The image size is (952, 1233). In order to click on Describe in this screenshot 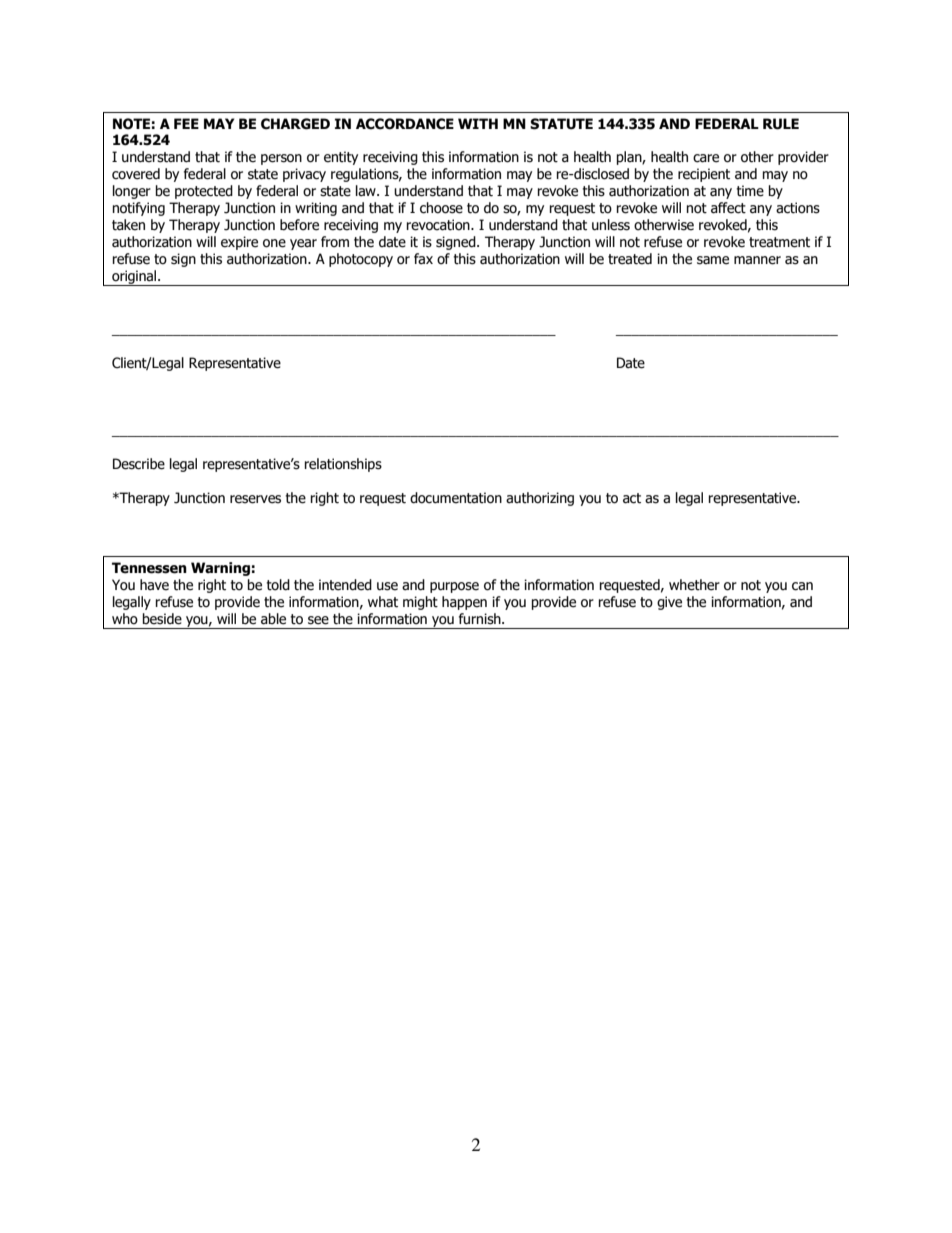, I will do `click(139, 464)`.
